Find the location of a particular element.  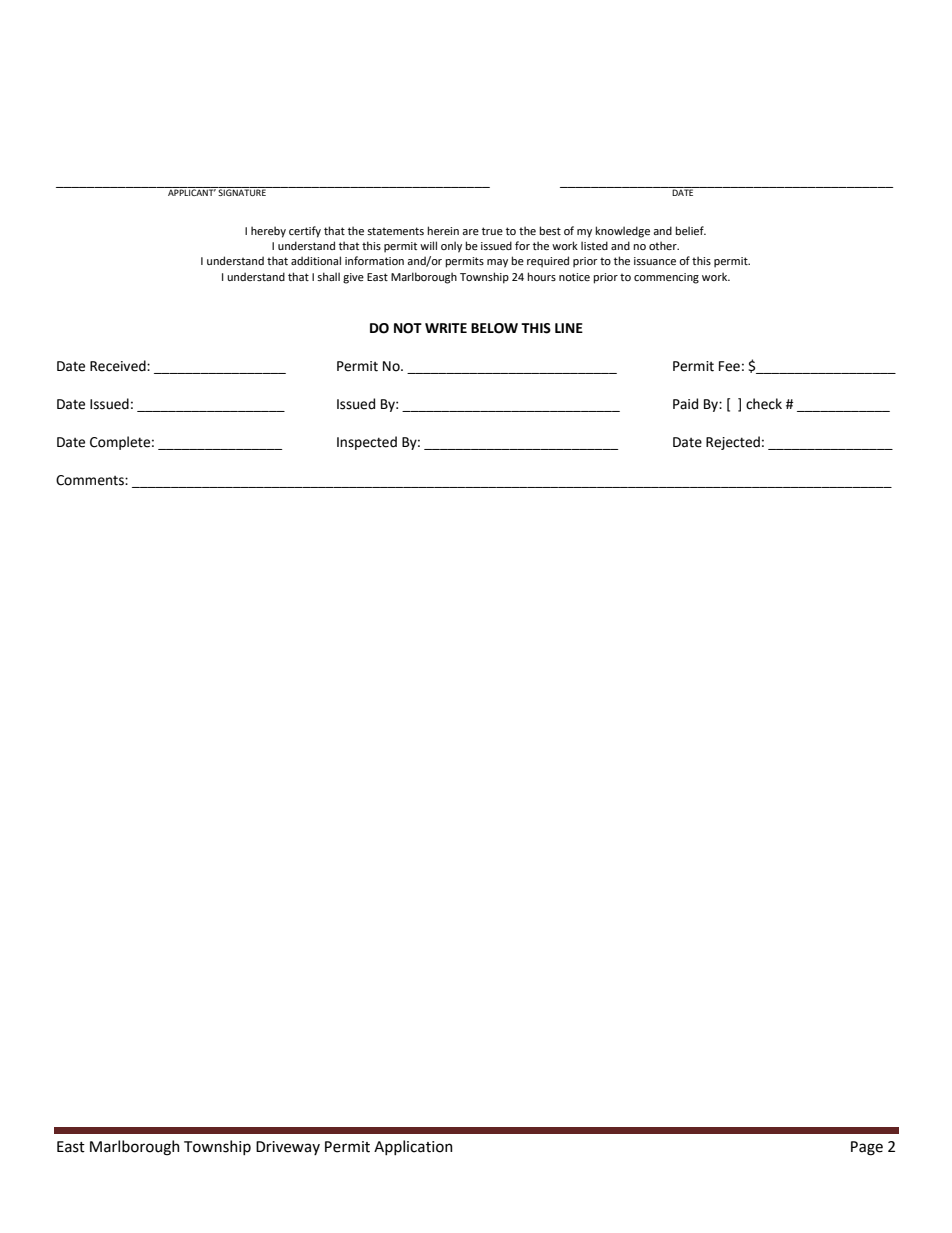

Application is located at coordinates (413, 1147).
